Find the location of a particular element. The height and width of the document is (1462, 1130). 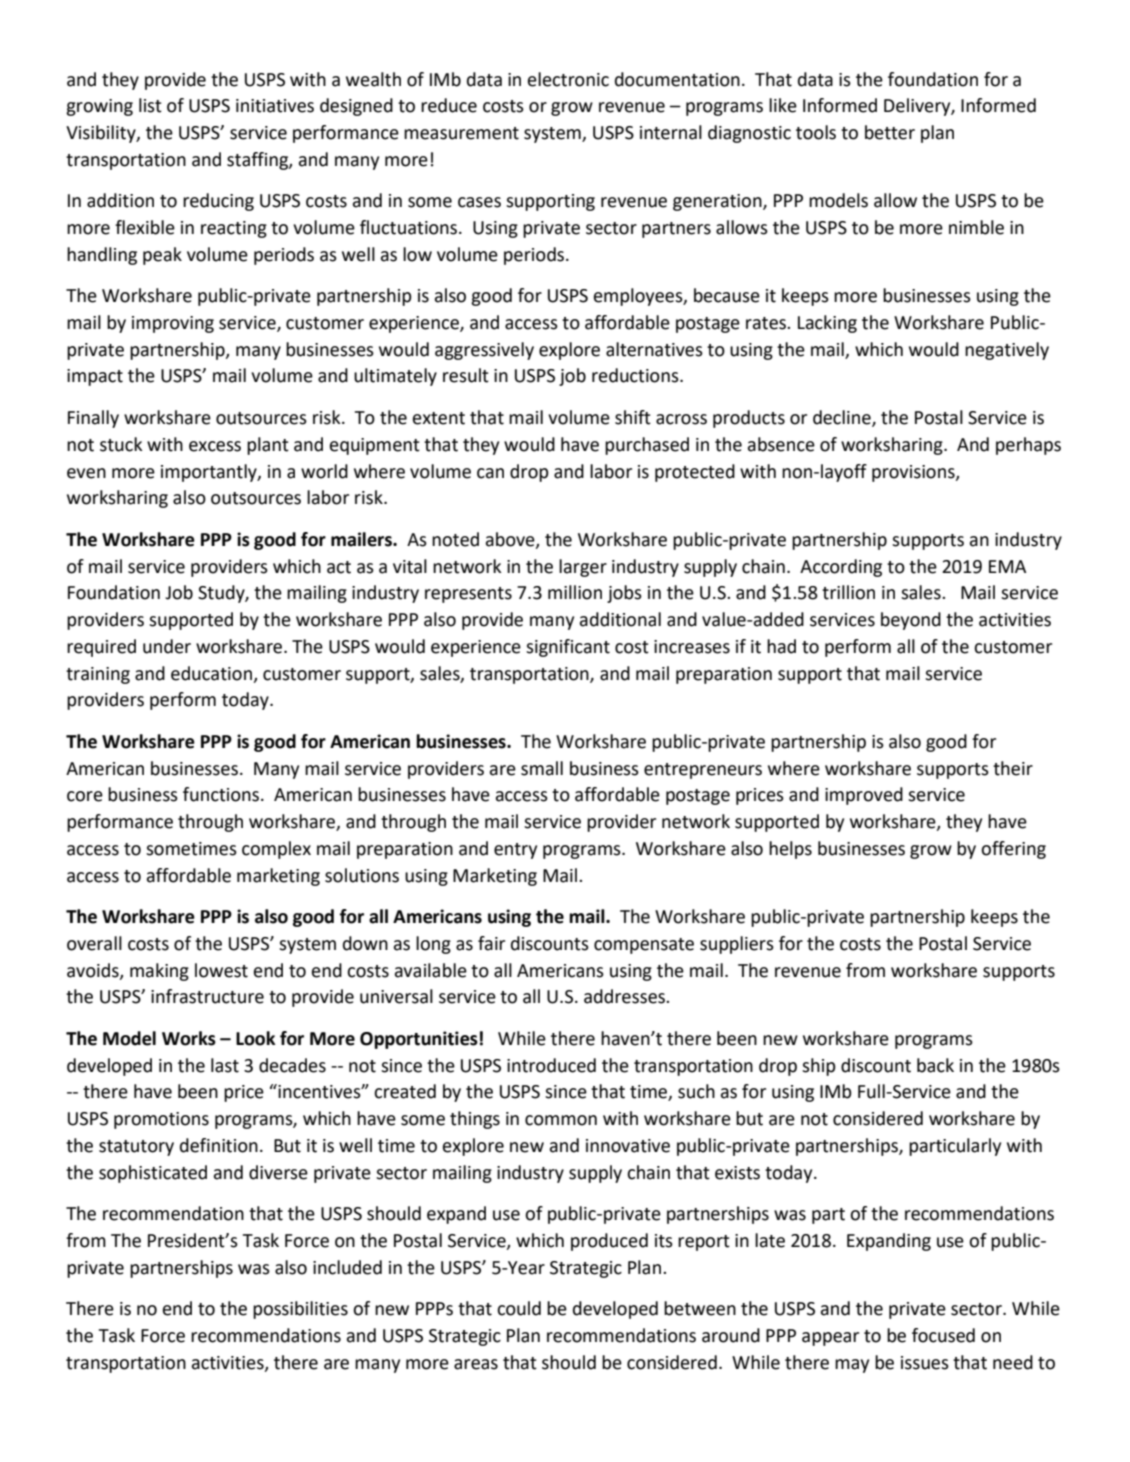

list is located at coordinates (150, 105).
